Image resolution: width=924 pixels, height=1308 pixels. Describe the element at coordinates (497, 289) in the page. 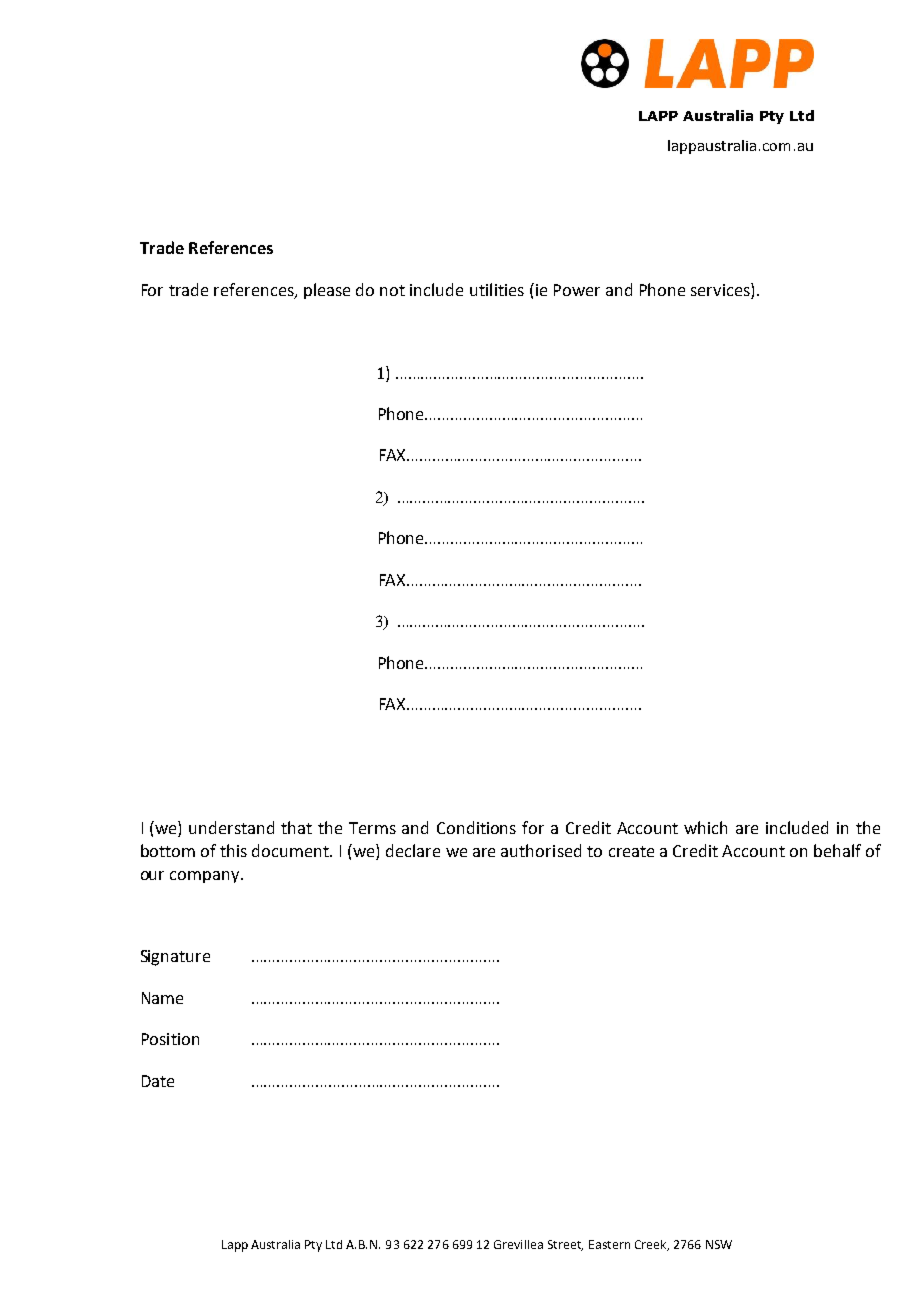

I see `utilities` at that location.
